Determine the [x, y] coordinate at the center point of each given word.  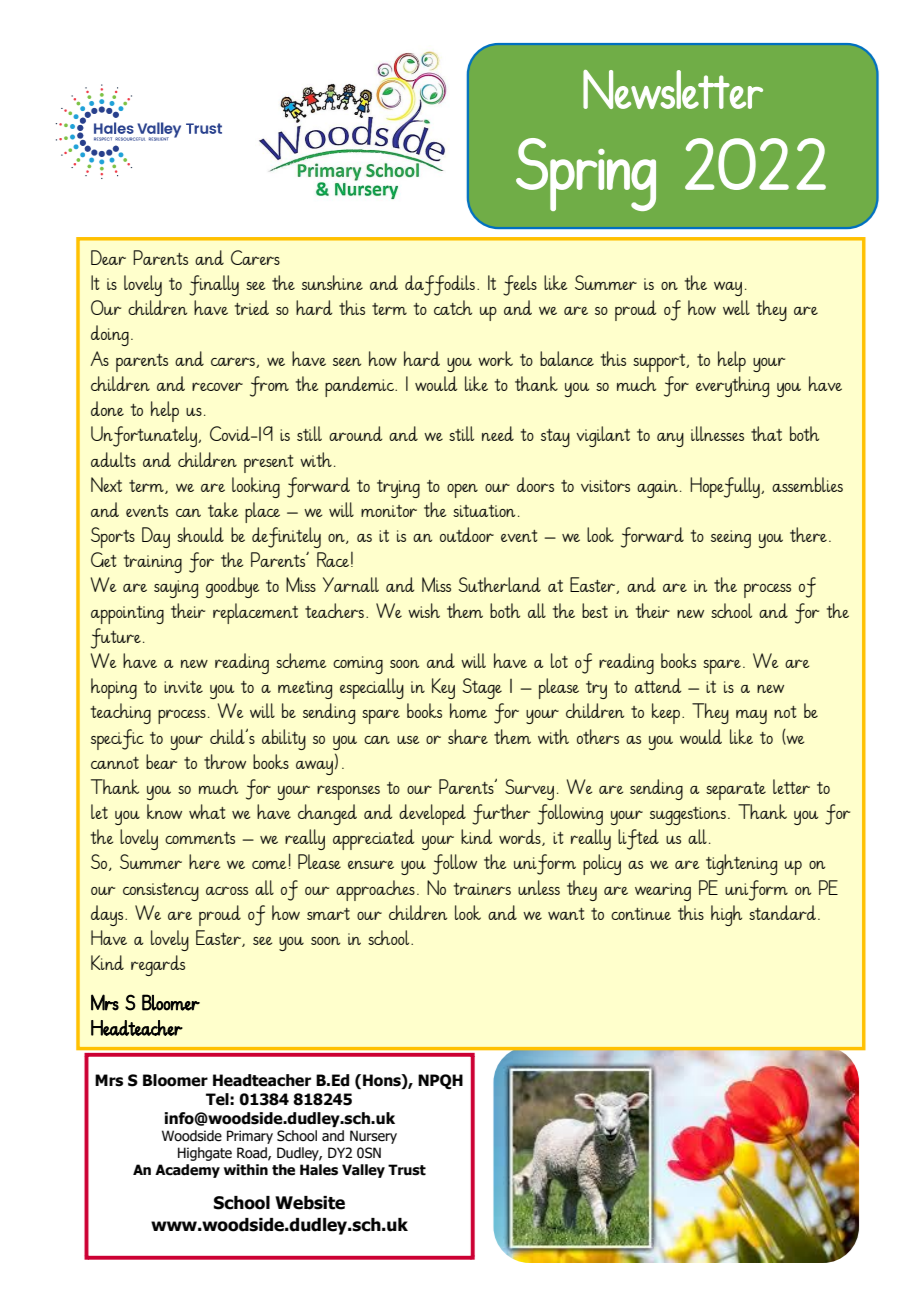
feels [520, 285]
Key [443, 688]
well [736, 307]
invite [183, 687]
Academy [187, 1171]
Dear [108, 257]
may [751, 717]
